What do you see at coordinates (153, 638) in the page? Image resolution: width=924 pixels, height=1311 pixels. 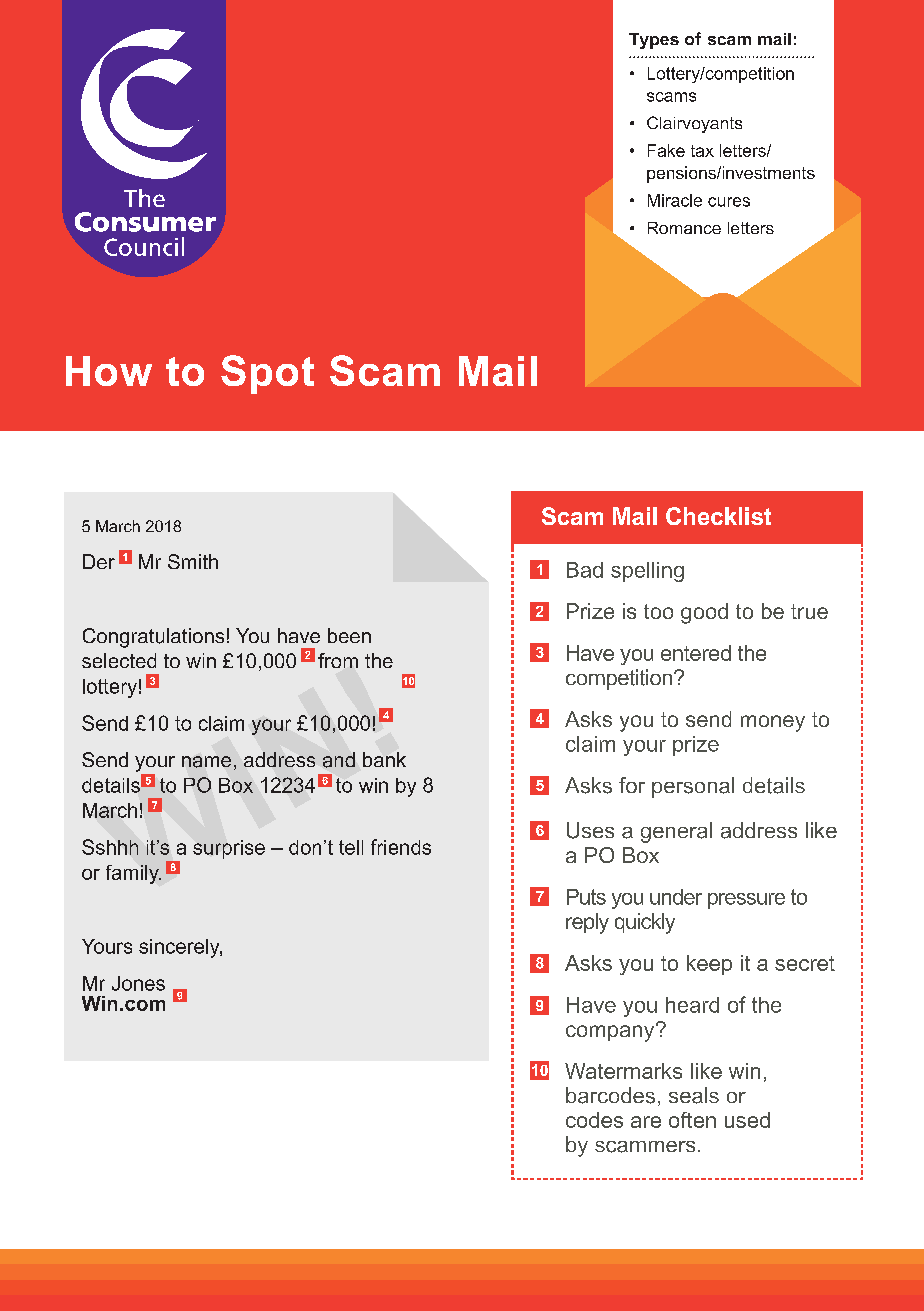 I see `Congratulations` at bounding box center [153, 638].
